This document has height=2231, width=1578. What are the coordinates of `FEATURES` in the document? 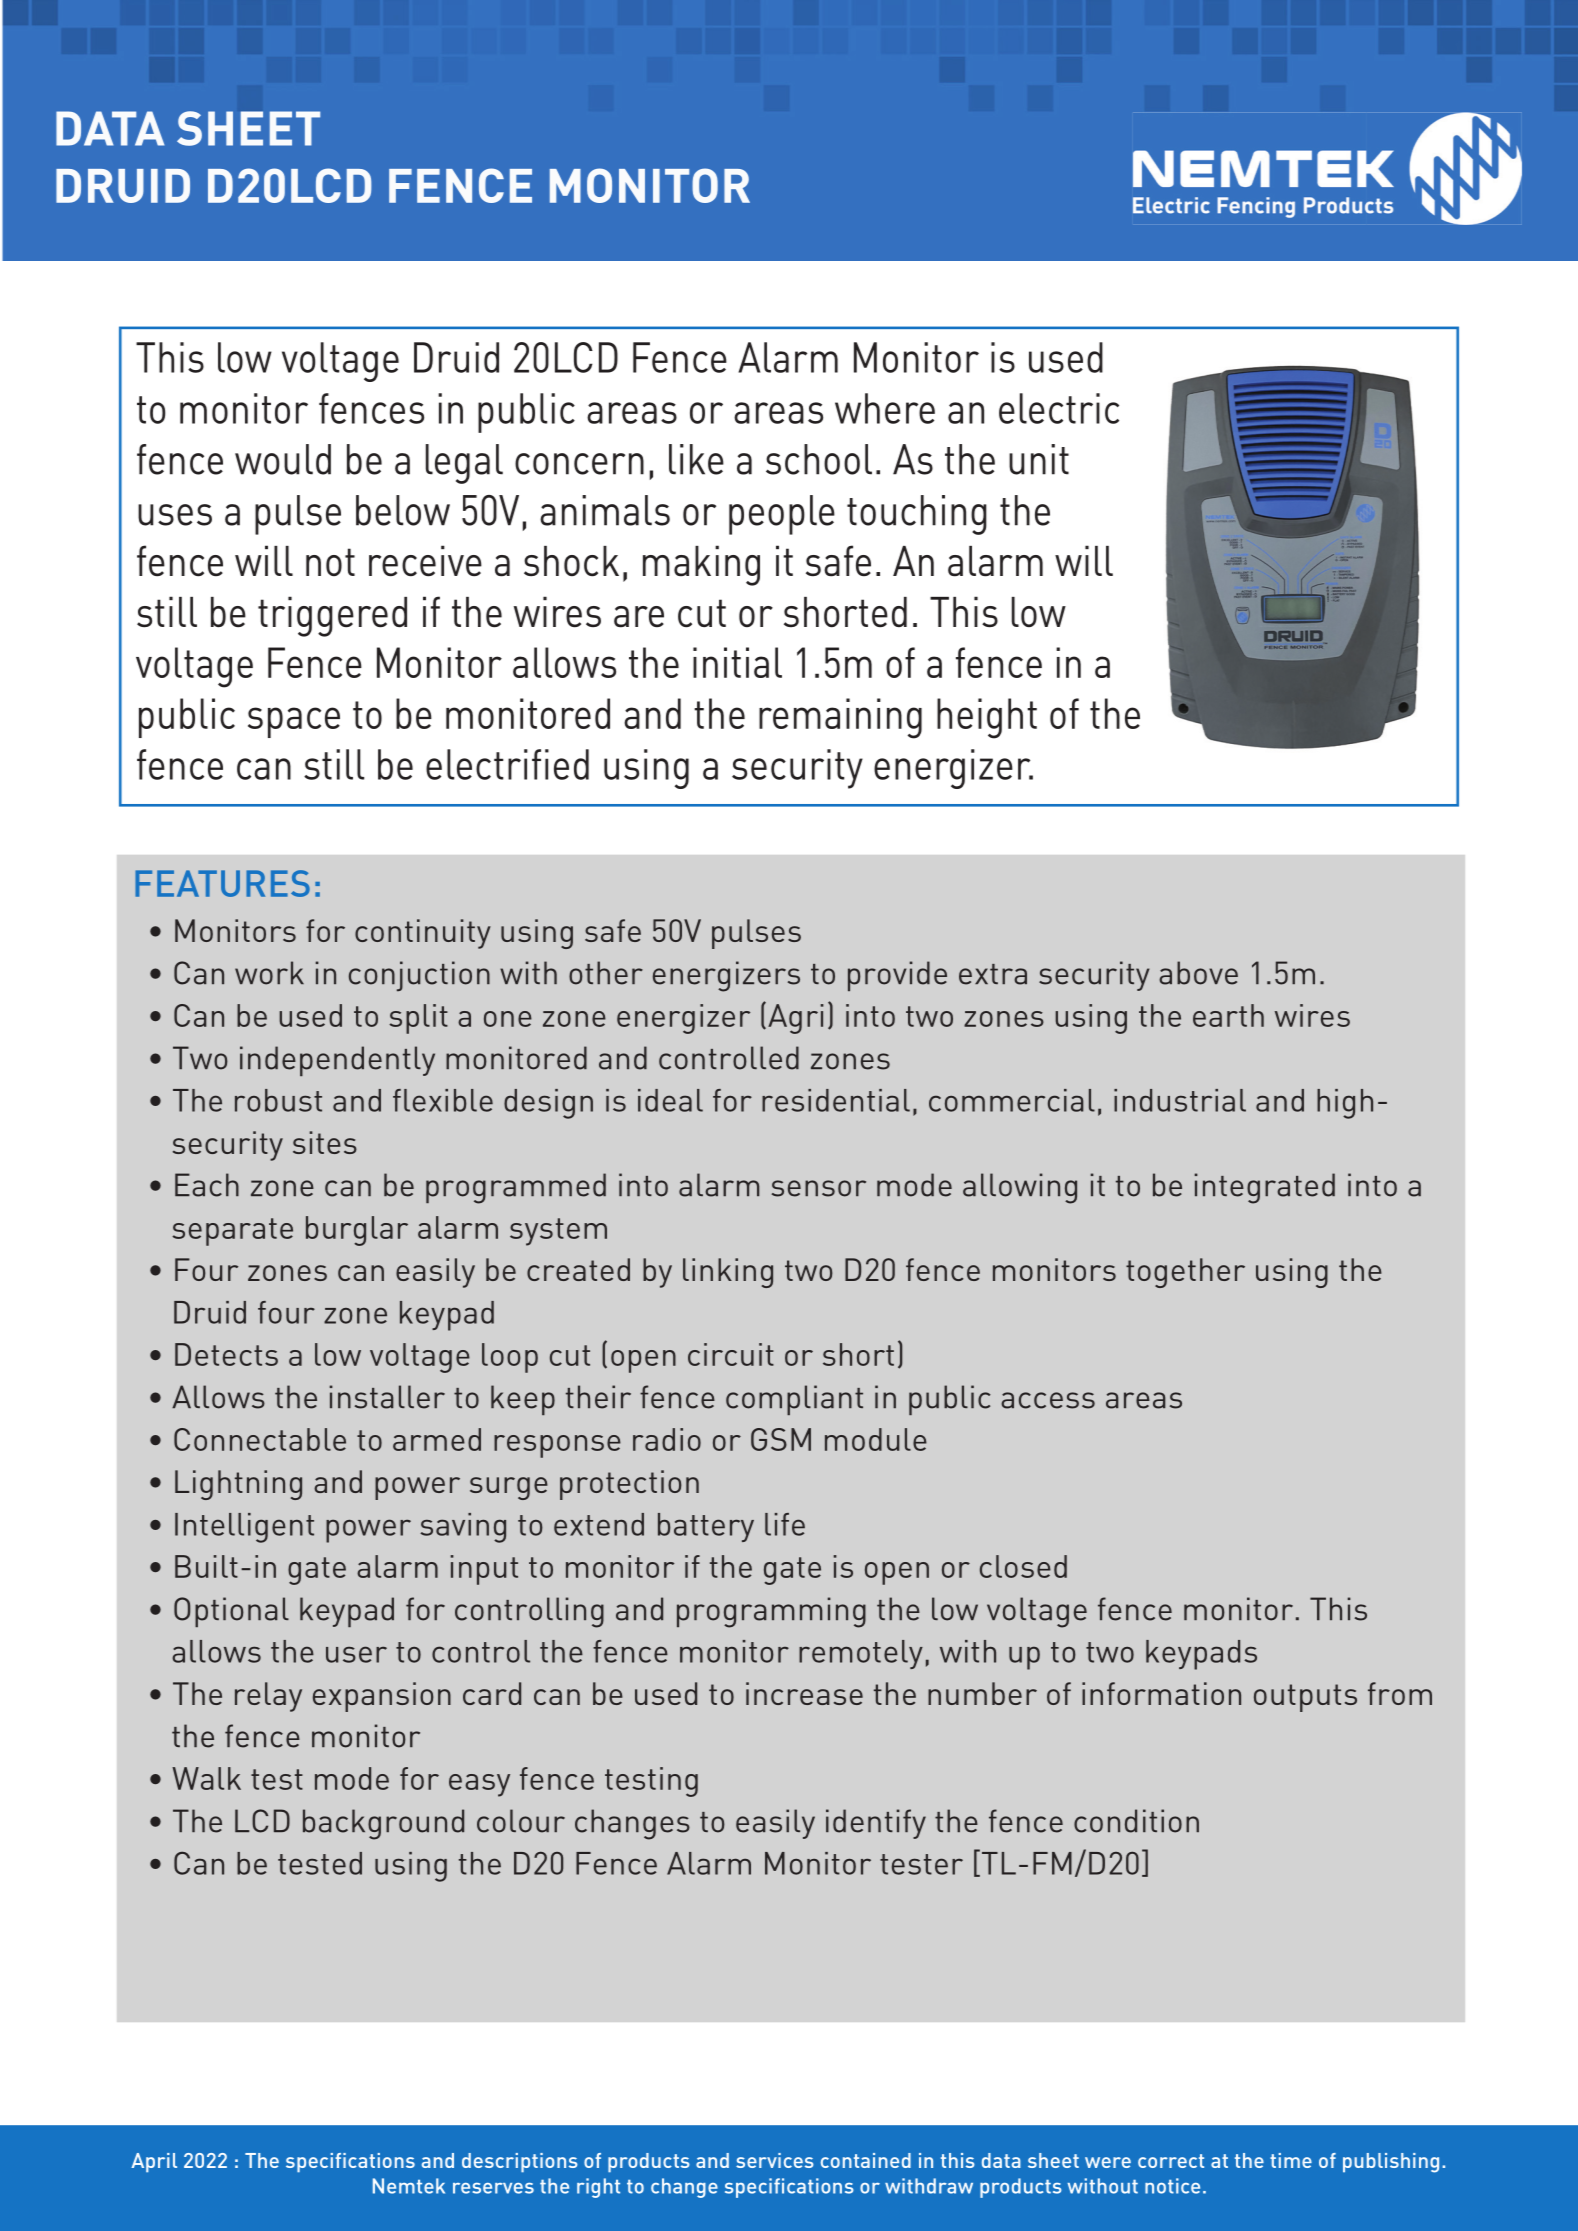 It's located at (222, 883).
